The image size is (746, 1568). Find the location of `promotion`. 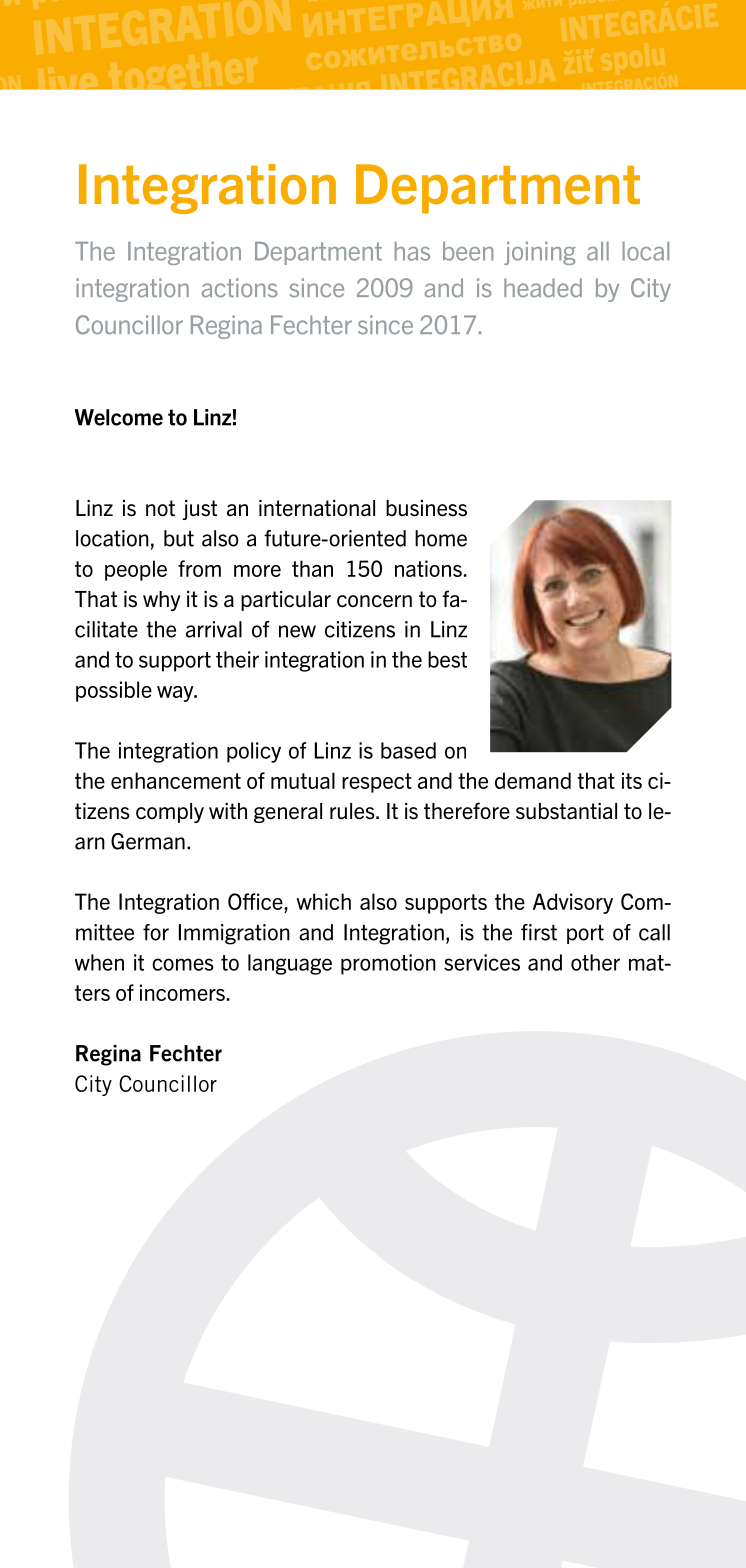

promotion is located at coordinates (388, 964).
